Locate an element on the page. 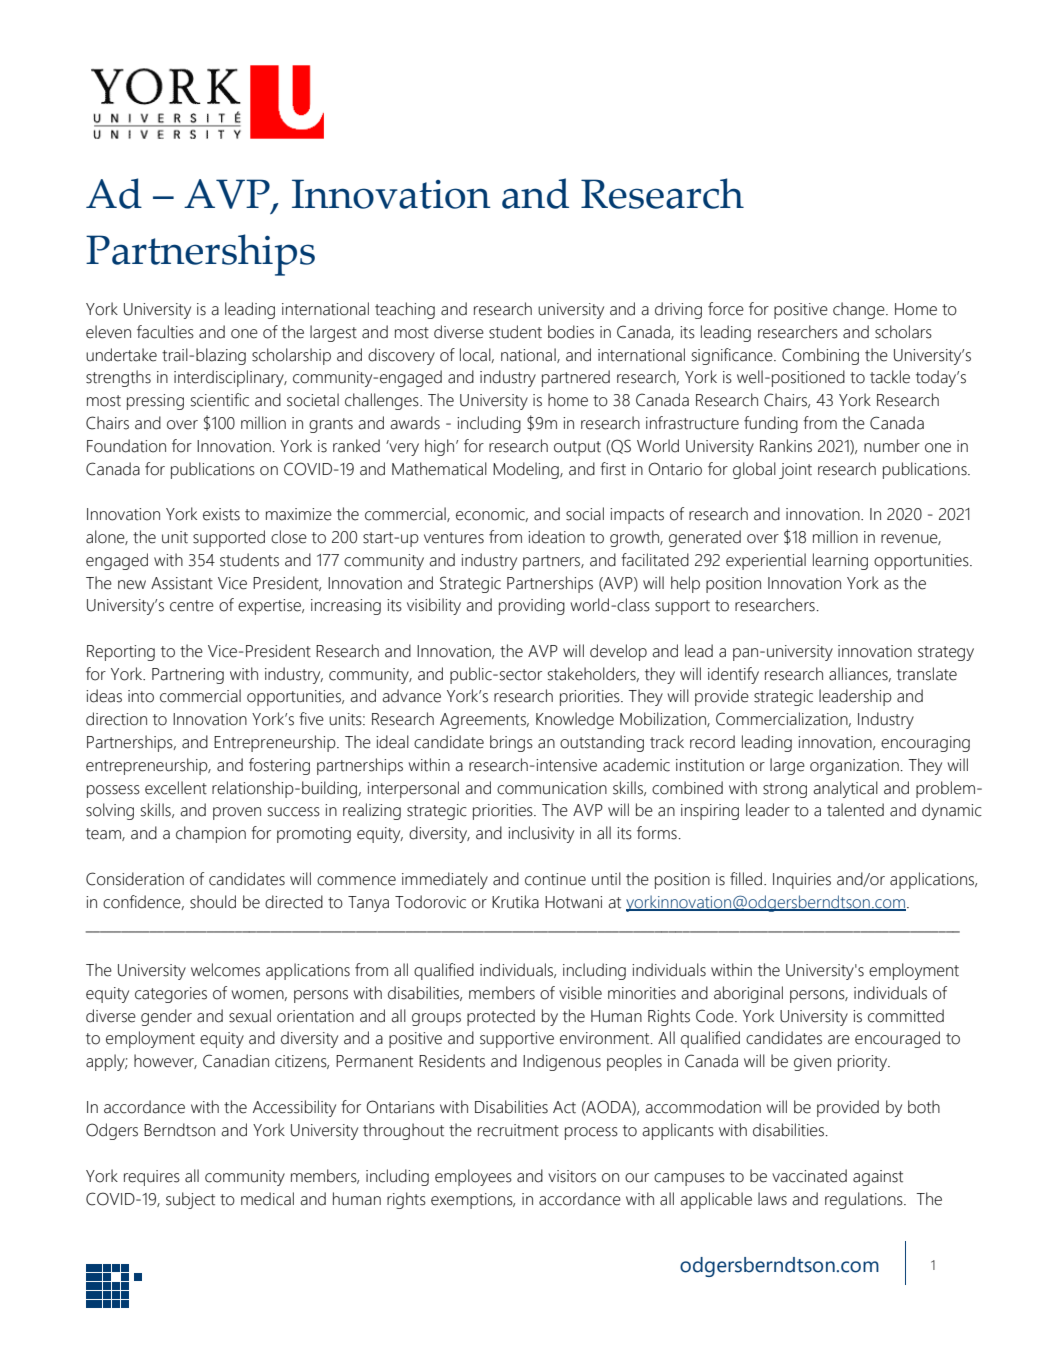 This page has width=1048, height=1357. faculties is located at coordinates (165, 332).
